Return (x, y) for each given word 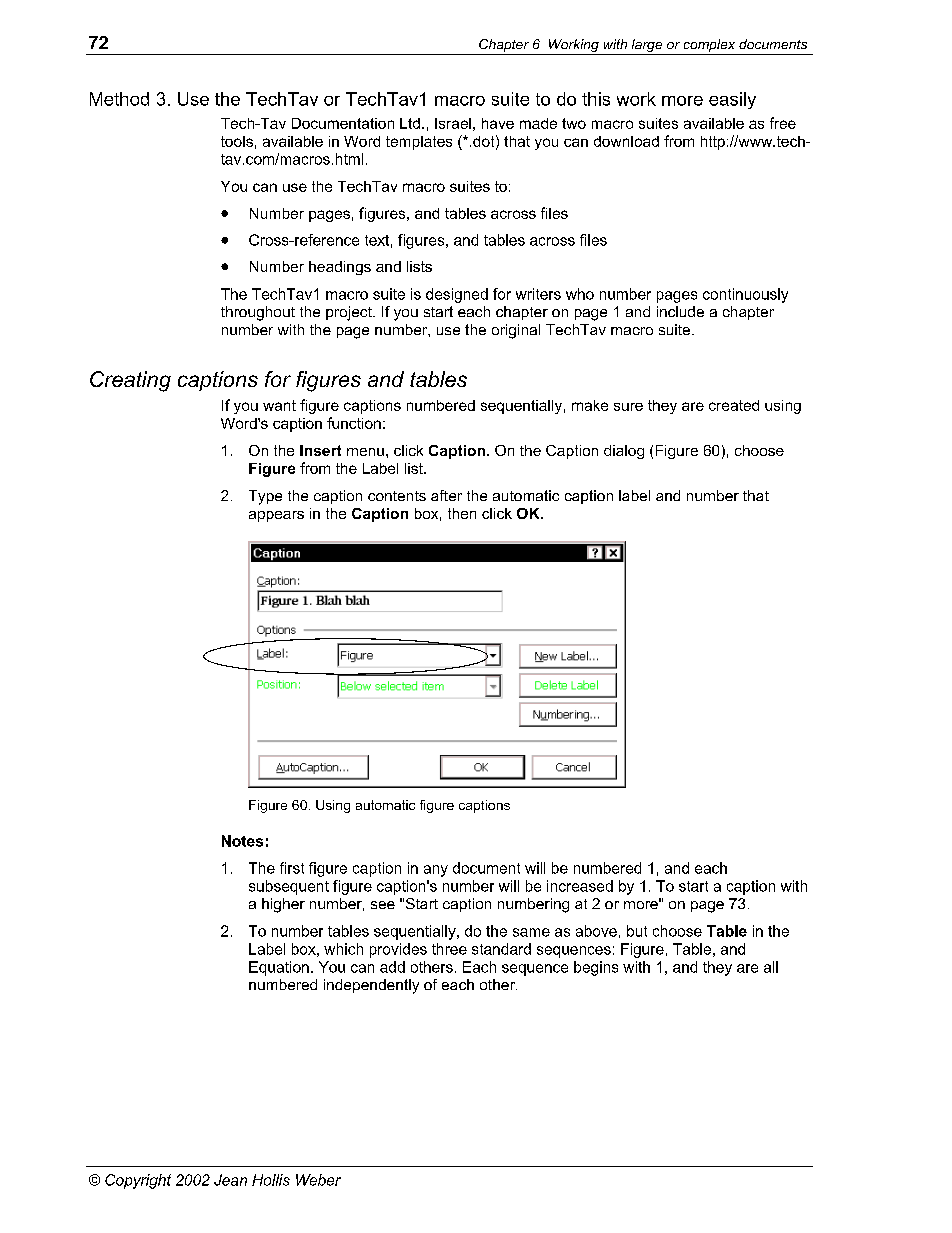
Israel (453, 123)
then (462, 513)
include (680, 311)
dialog (624, 452)
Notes (242, 841)
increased (580, 886)
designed (457, 295)
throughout (258, 313)
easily (732, 100)
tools (237, 141)
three (449, 949)
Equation (279, 968)
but (637, 931)
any (436, 871)
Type (265, 497)
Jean (230, 1180)
